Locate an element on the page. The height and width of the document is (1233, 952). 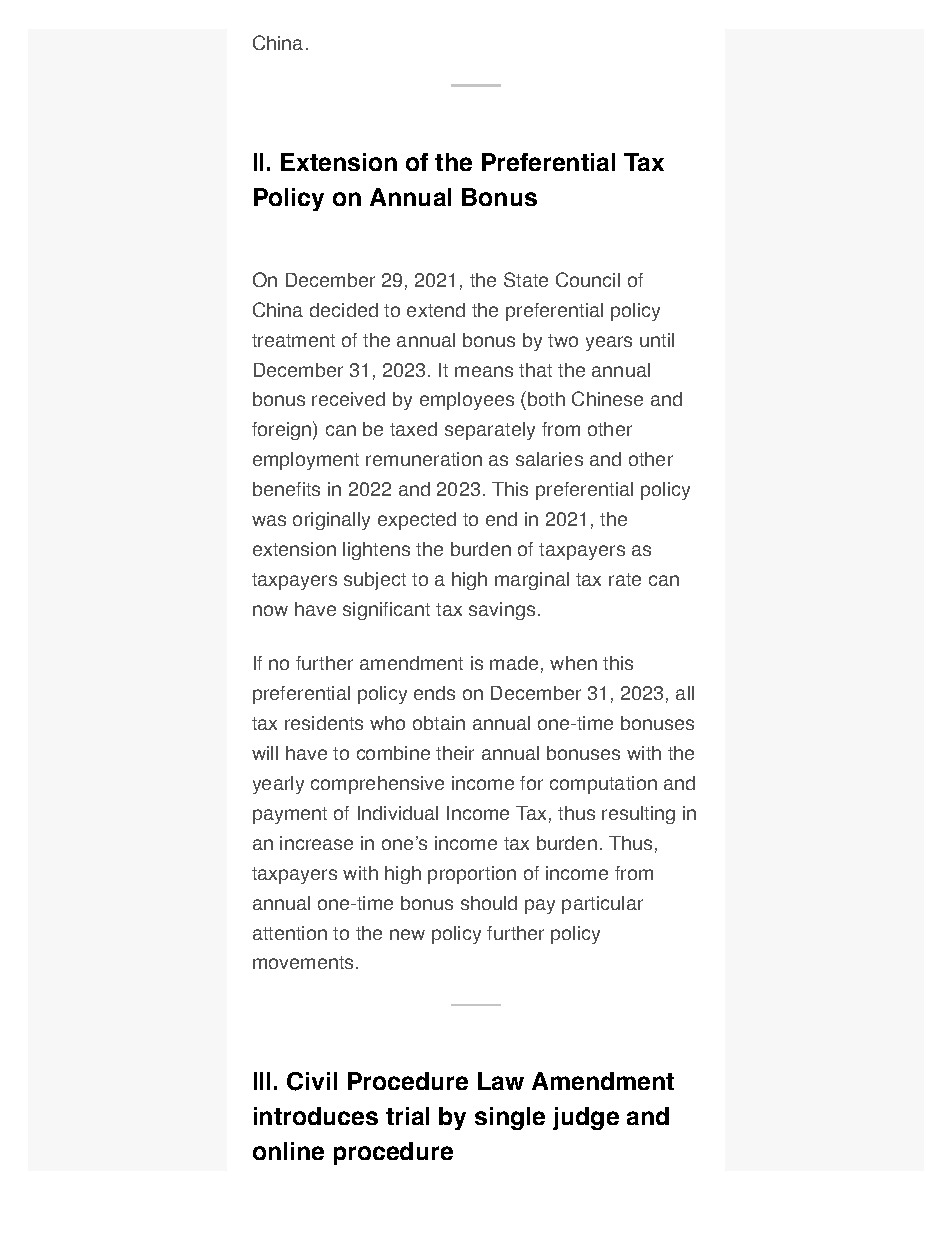
Council is located at coordinates (588, 279).
